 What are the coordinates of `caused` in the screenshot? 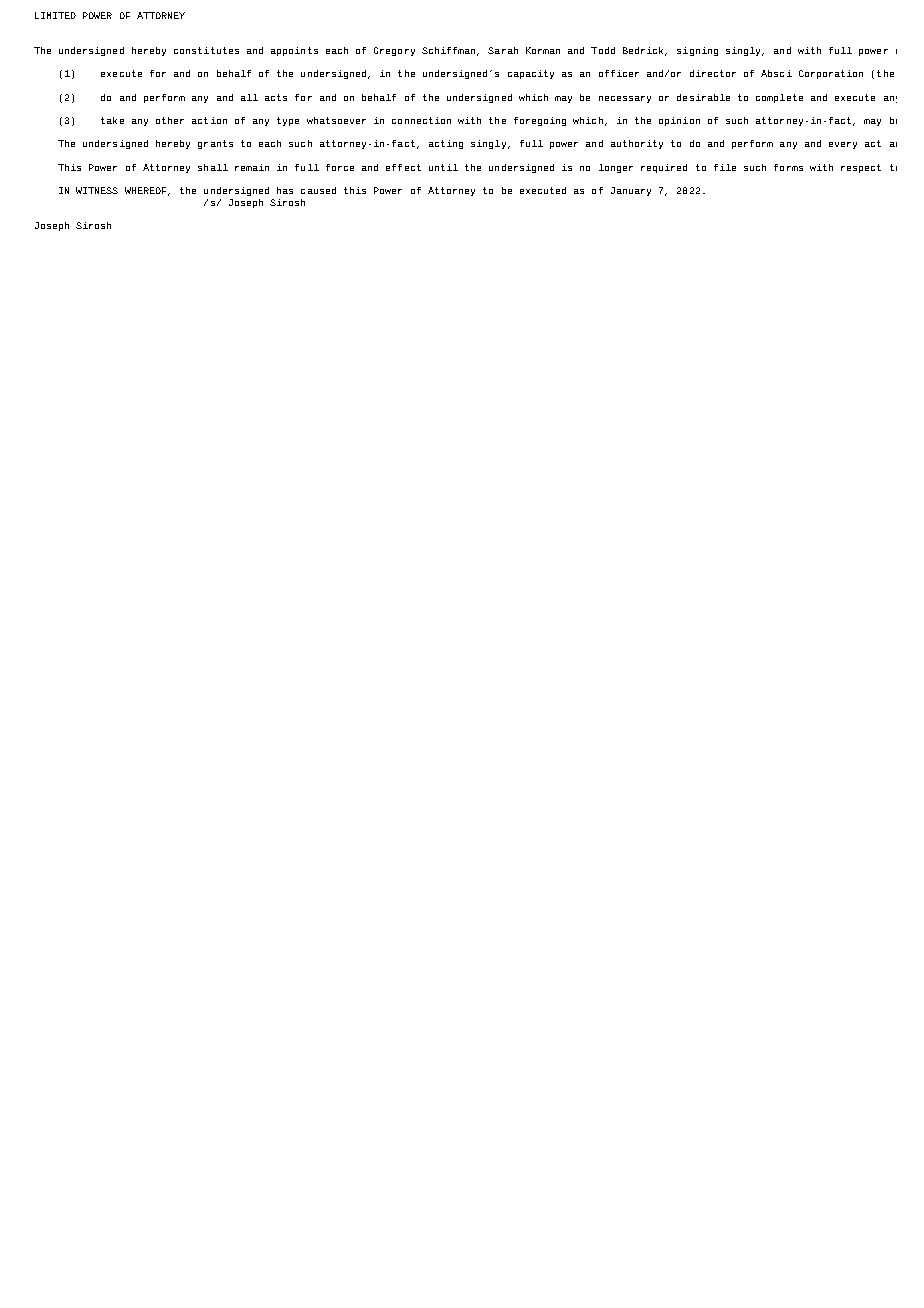 It's located at (318, 190).
